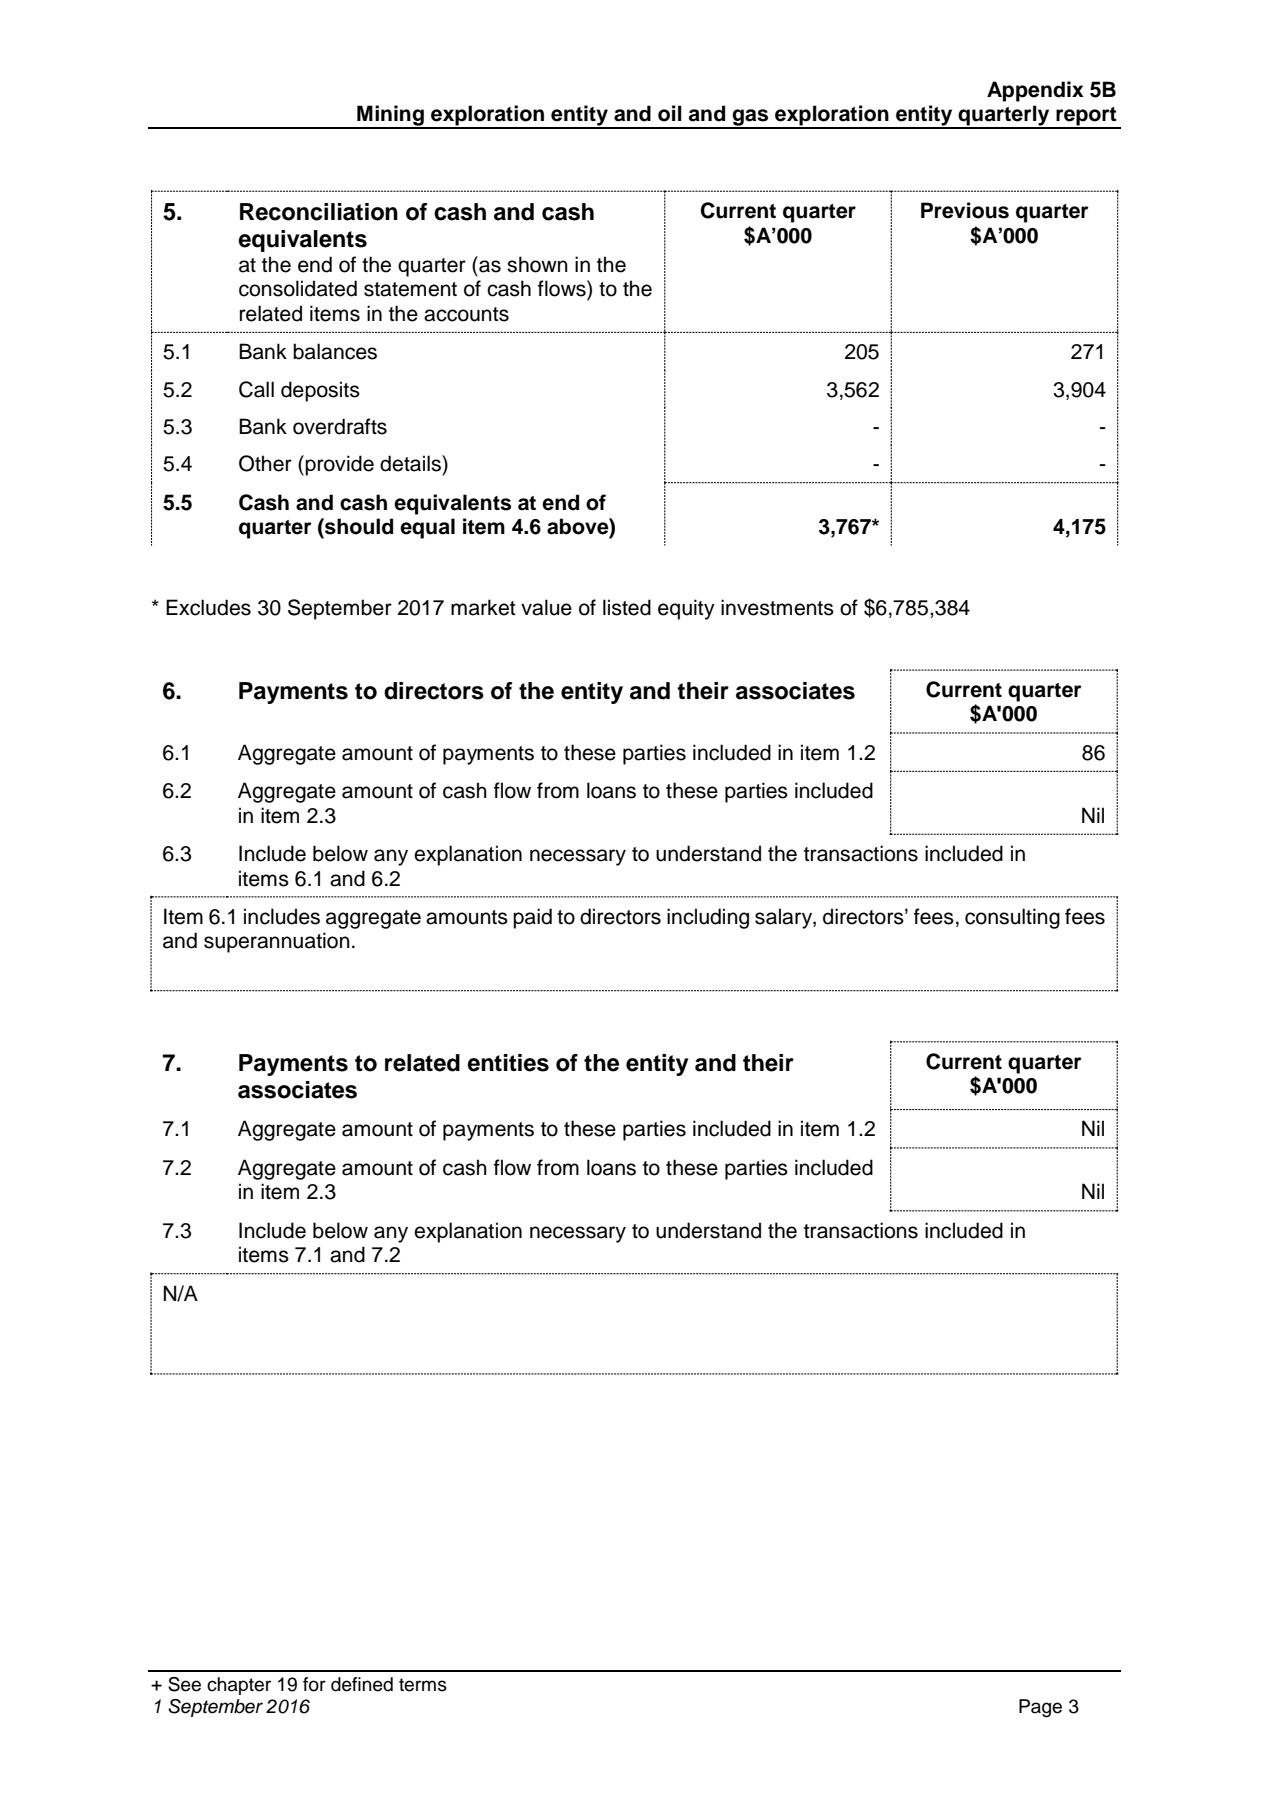 The height and width of the screenshot is (1794, 1268). What do you see at coordinates (777, 607) in the screenshot?
I see `investments` at bounding box center [777, 607].
